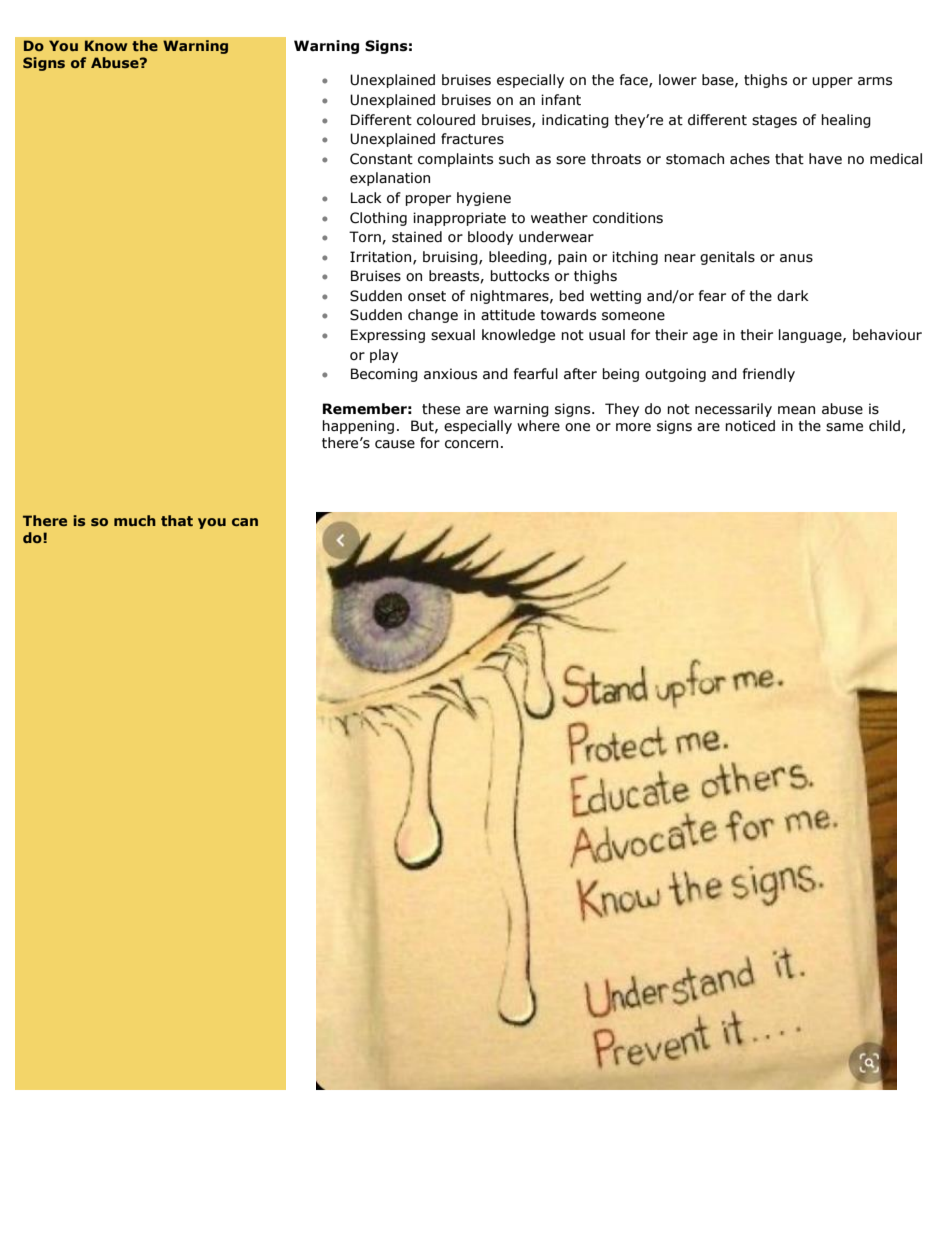 The height and width of the screenshot is (1233, 952). Describe the element at coordinates (832, 82) in the screenshot. I see `upper` at that location.
